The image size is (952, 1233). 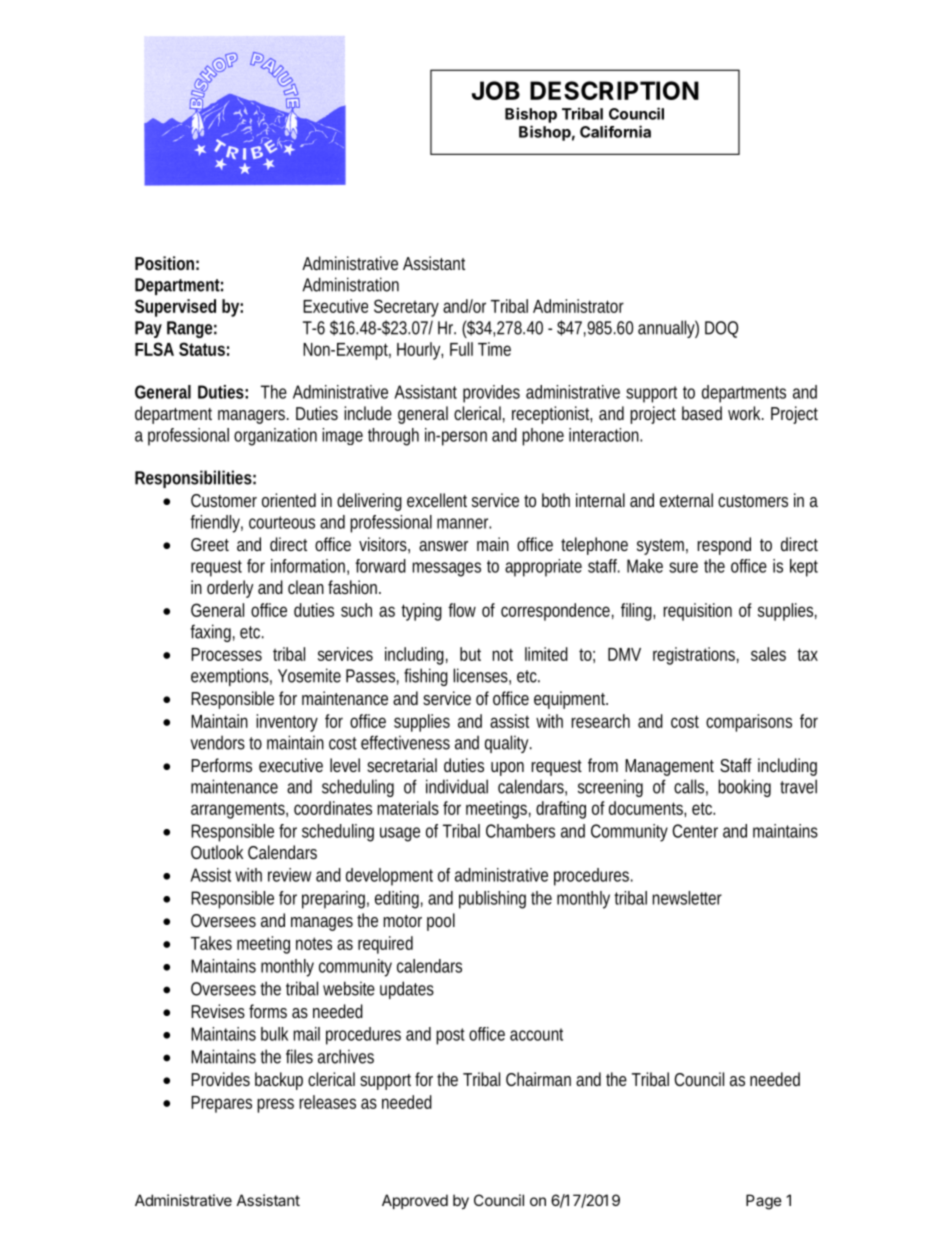 I want to click on Prepares, so click(x=221, y=1104).
